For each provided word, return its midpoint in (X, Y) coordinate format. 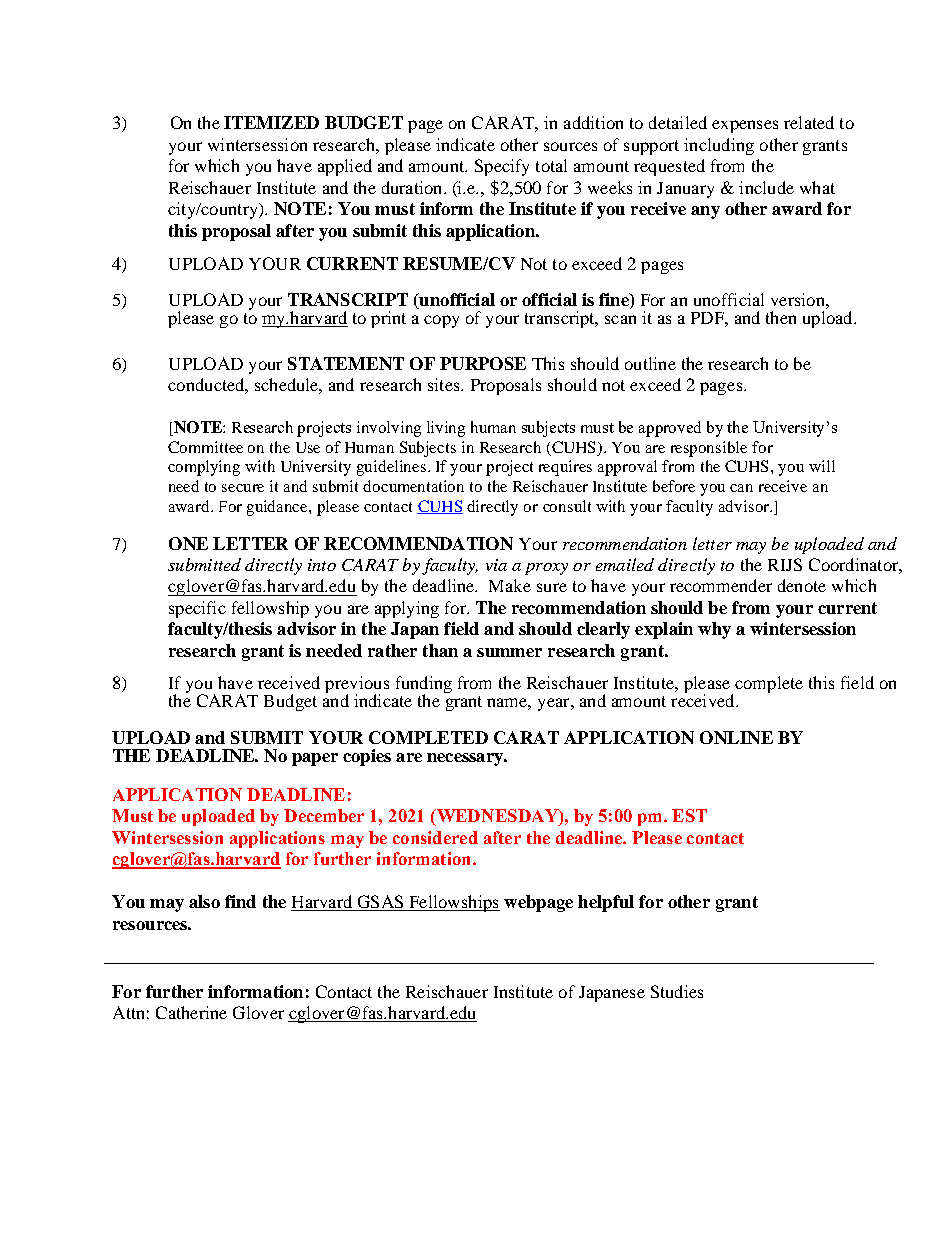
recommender (721, 585)
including (719, 146)
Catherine (191, 1012)
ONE (188, 543)
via (496, 565)
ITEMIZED (271, 122)
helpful (606, 903)
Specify (502, 167)
